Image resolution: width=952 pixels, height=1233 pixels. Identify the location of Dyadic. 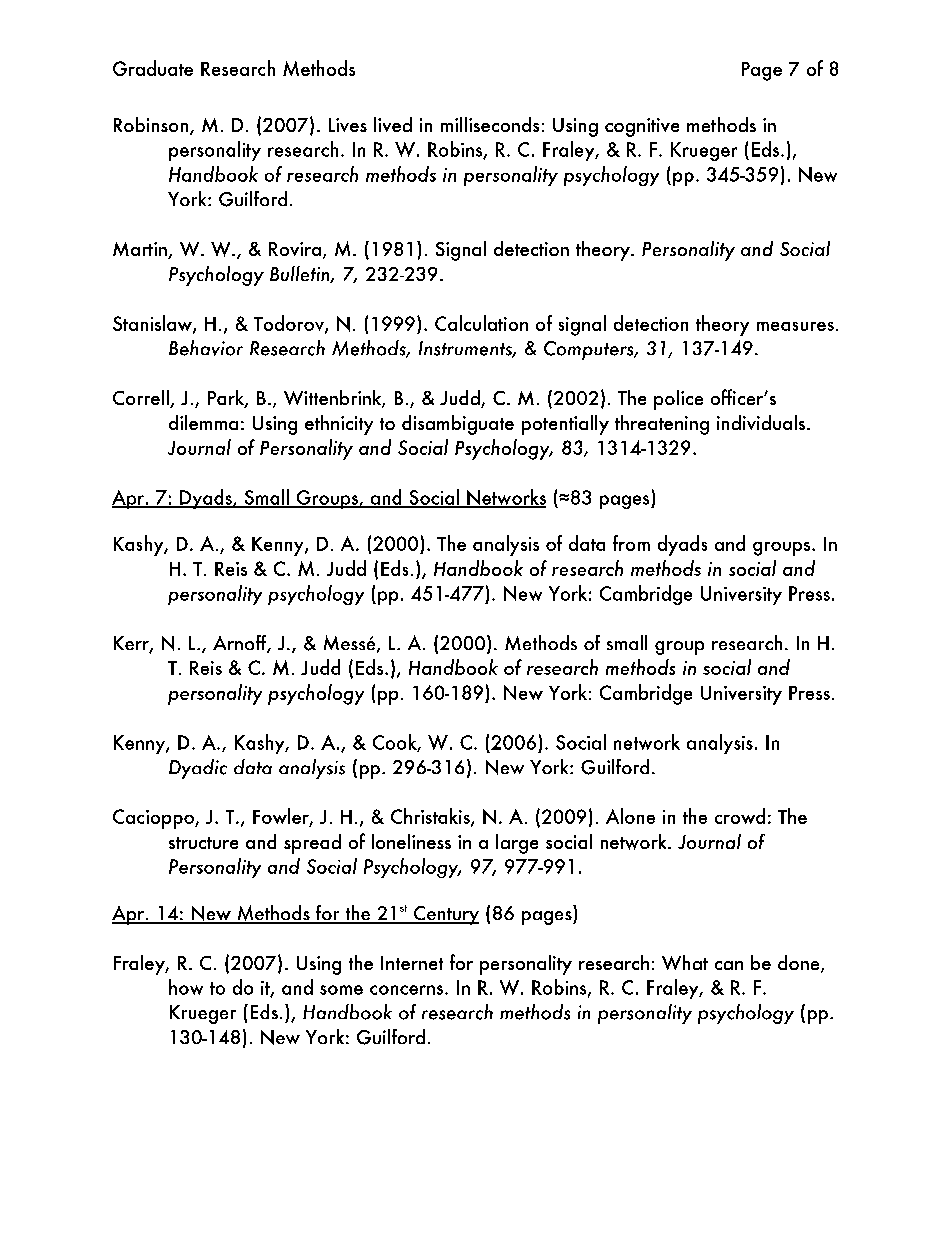
(198, 769).
